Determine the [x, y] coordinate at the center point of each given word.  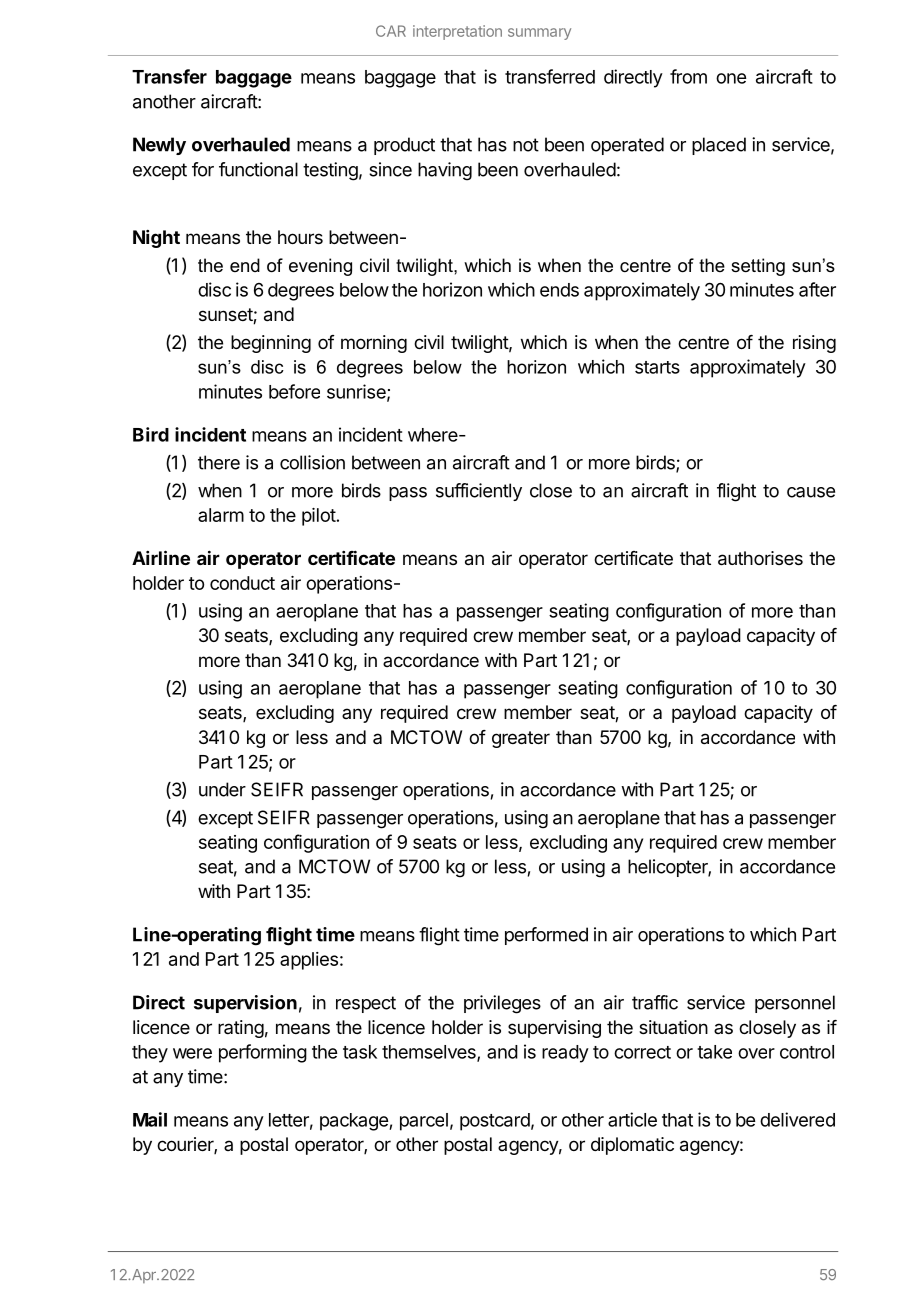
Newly [159, 146]
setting [758, 267]
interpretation [457, 32]
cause [811, 492]
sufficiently [479, 492]
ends [559, 290]
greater [521, 739]
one [731, 78]
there [219, 462]
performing [263, 1053]
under [222, 789]
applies [309, 961]
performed [546, 936]
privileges [502, 1004]
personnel [795, 1004]
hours [300, 237]
